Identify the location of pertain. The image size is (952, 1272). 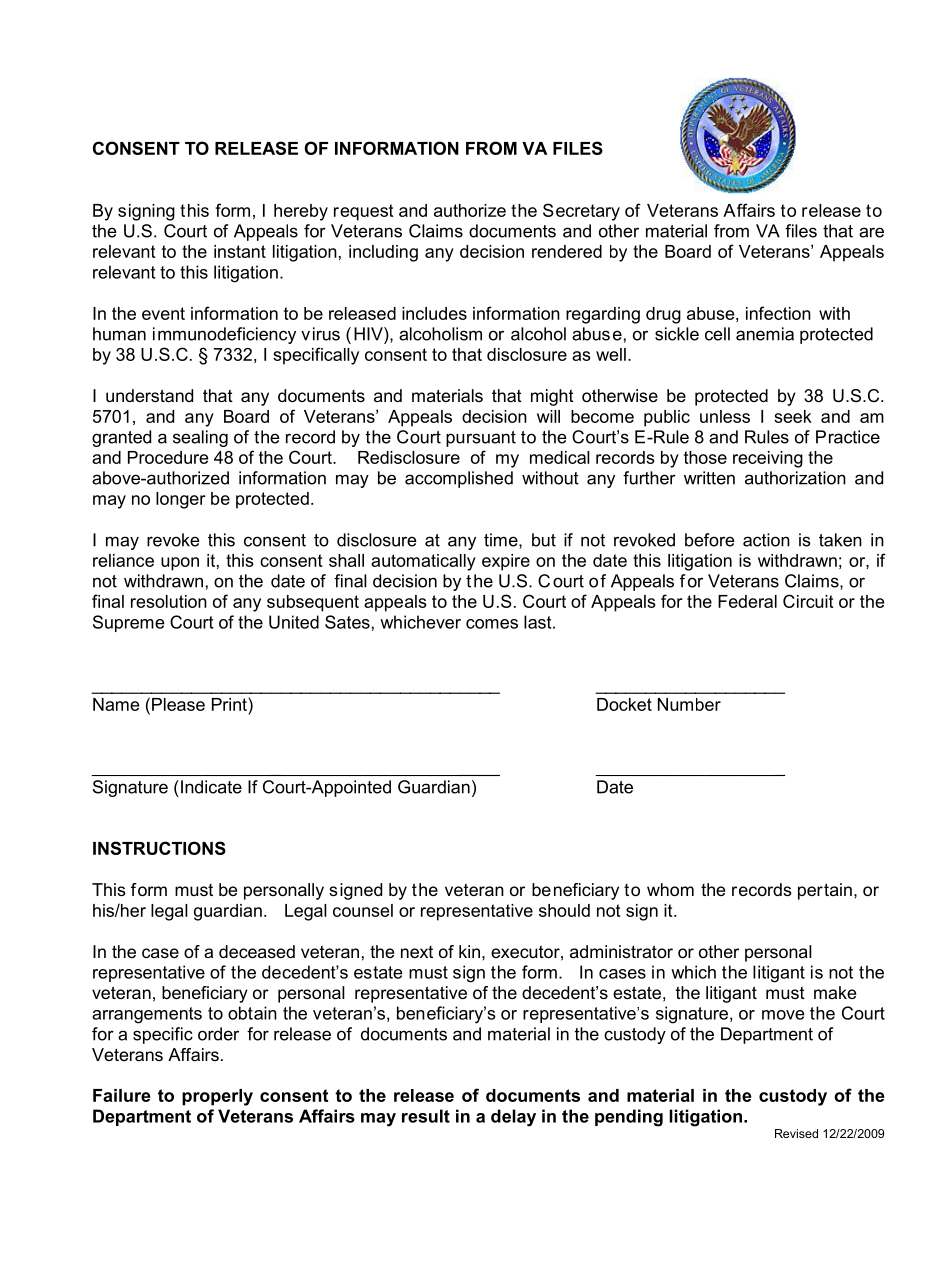
(825, 891).
